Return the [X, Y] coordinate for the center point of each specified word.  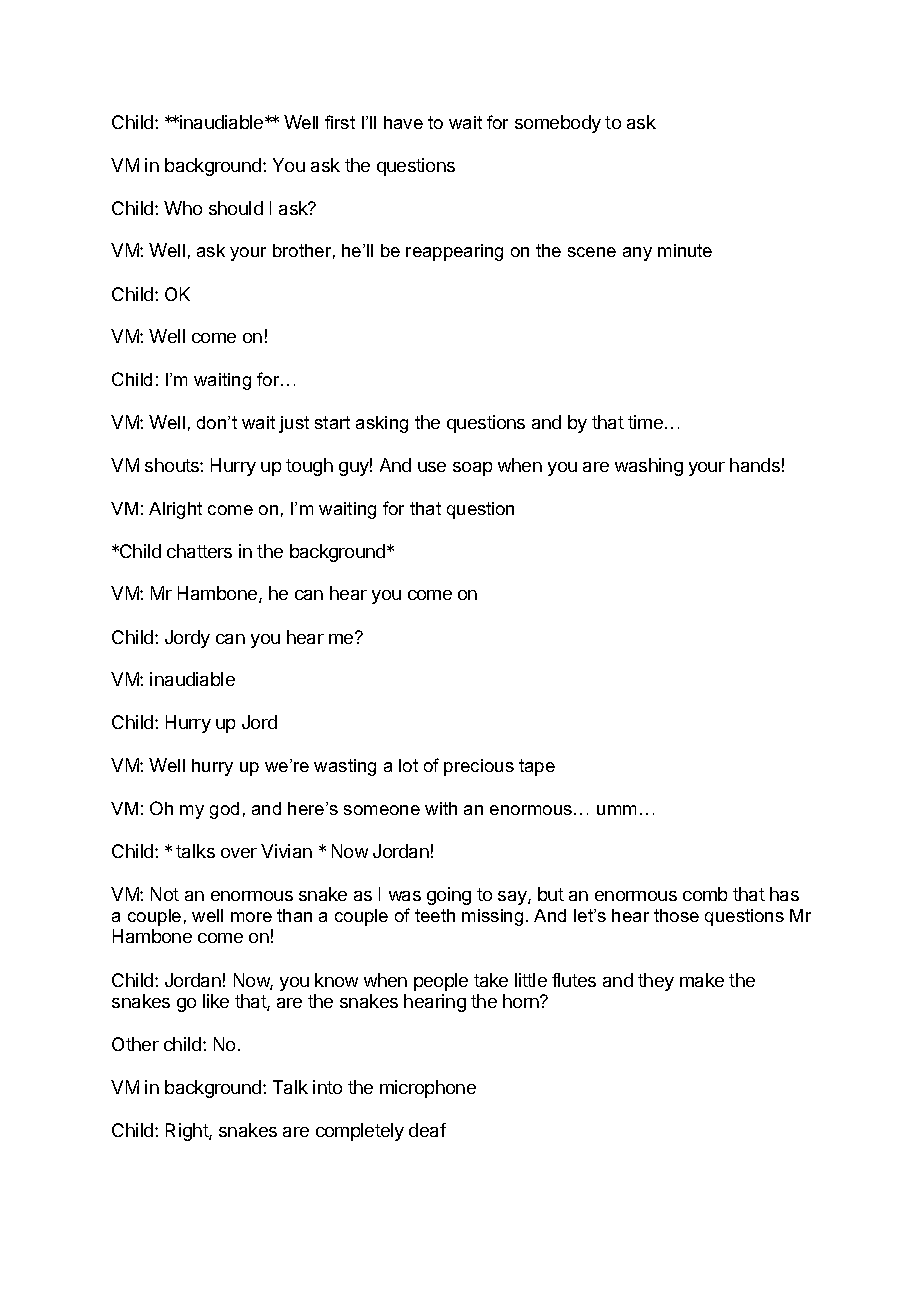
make [702, 980]
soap [472, 469]
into [327, 1087]
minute [685, 250]
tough [309, 467]
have [403, 122]
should [236, 208]
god [224, 810]
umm [616, 810]
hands [755, 465]
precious [479, 767]
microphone [428, 1089]
